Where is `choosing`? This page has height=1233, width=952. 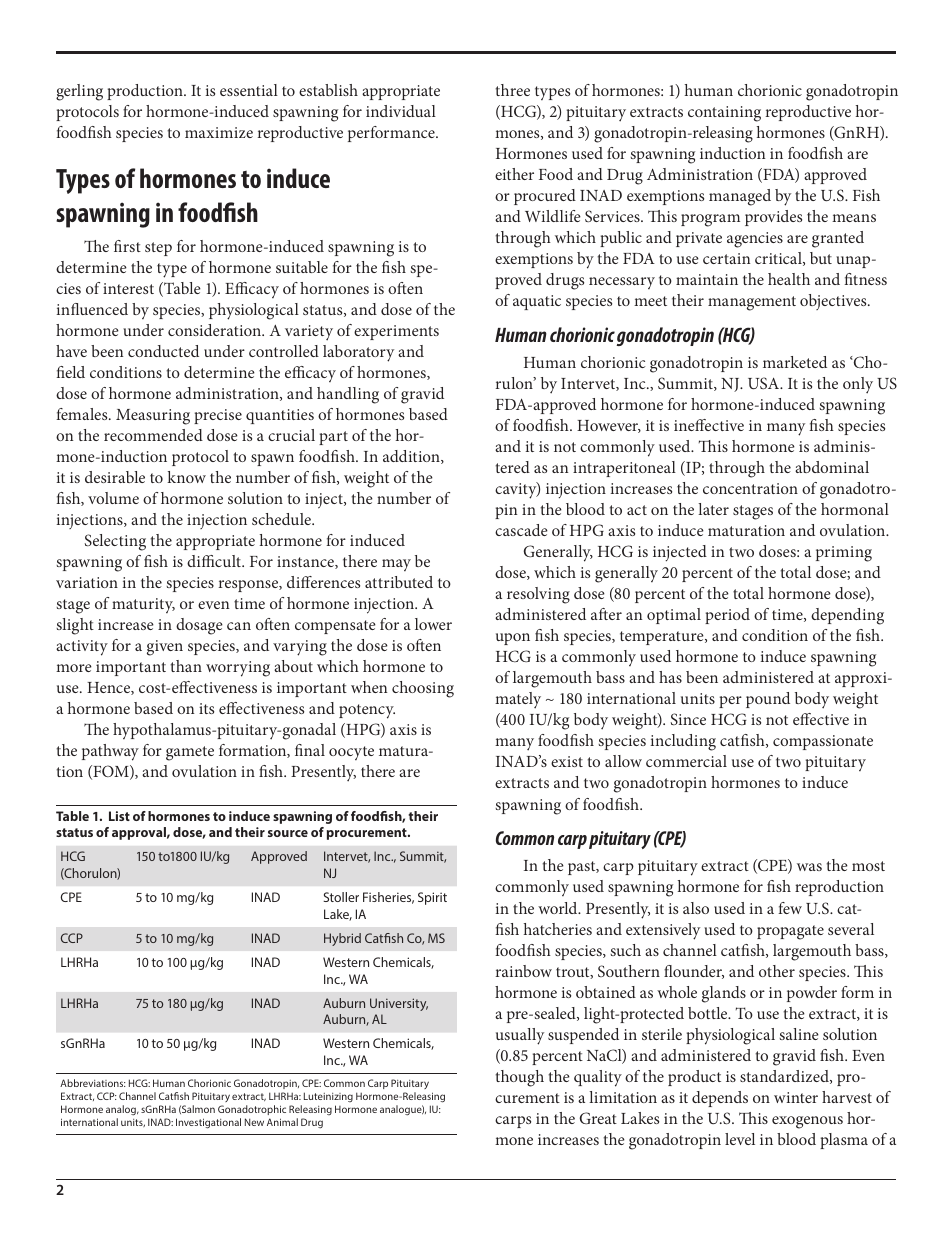 choosing is located at coordinates (423, 689).
